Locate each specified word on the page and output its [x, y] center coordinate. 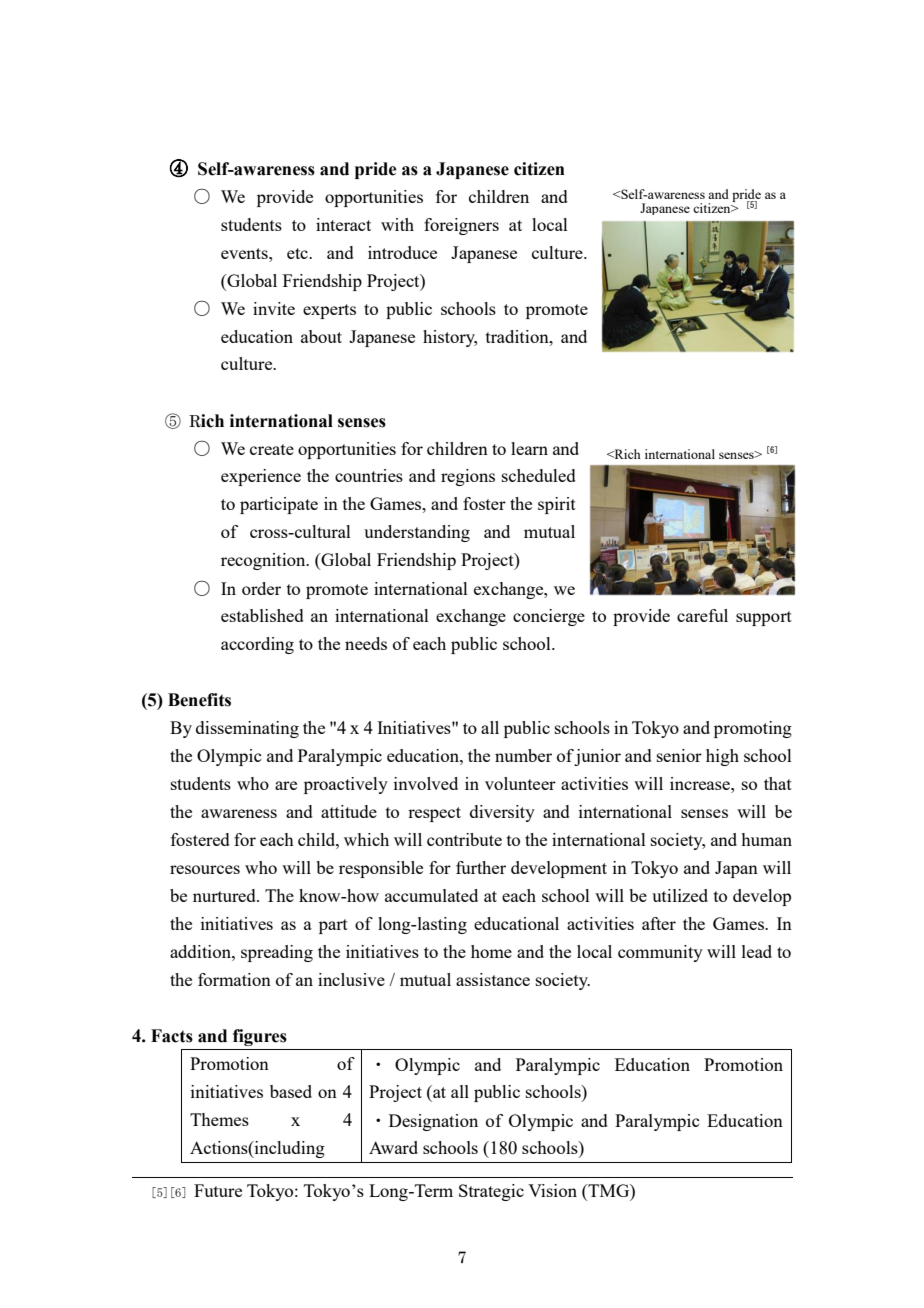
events [245, 253]
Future [218, 1190]
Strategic [491, 1192]
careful [702, 615]
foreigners [461, 226]
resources [205, 869]
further [481, 867]
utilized [680, 895]
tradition [518, 336]
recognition [264, 561]
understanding [417, 533]
